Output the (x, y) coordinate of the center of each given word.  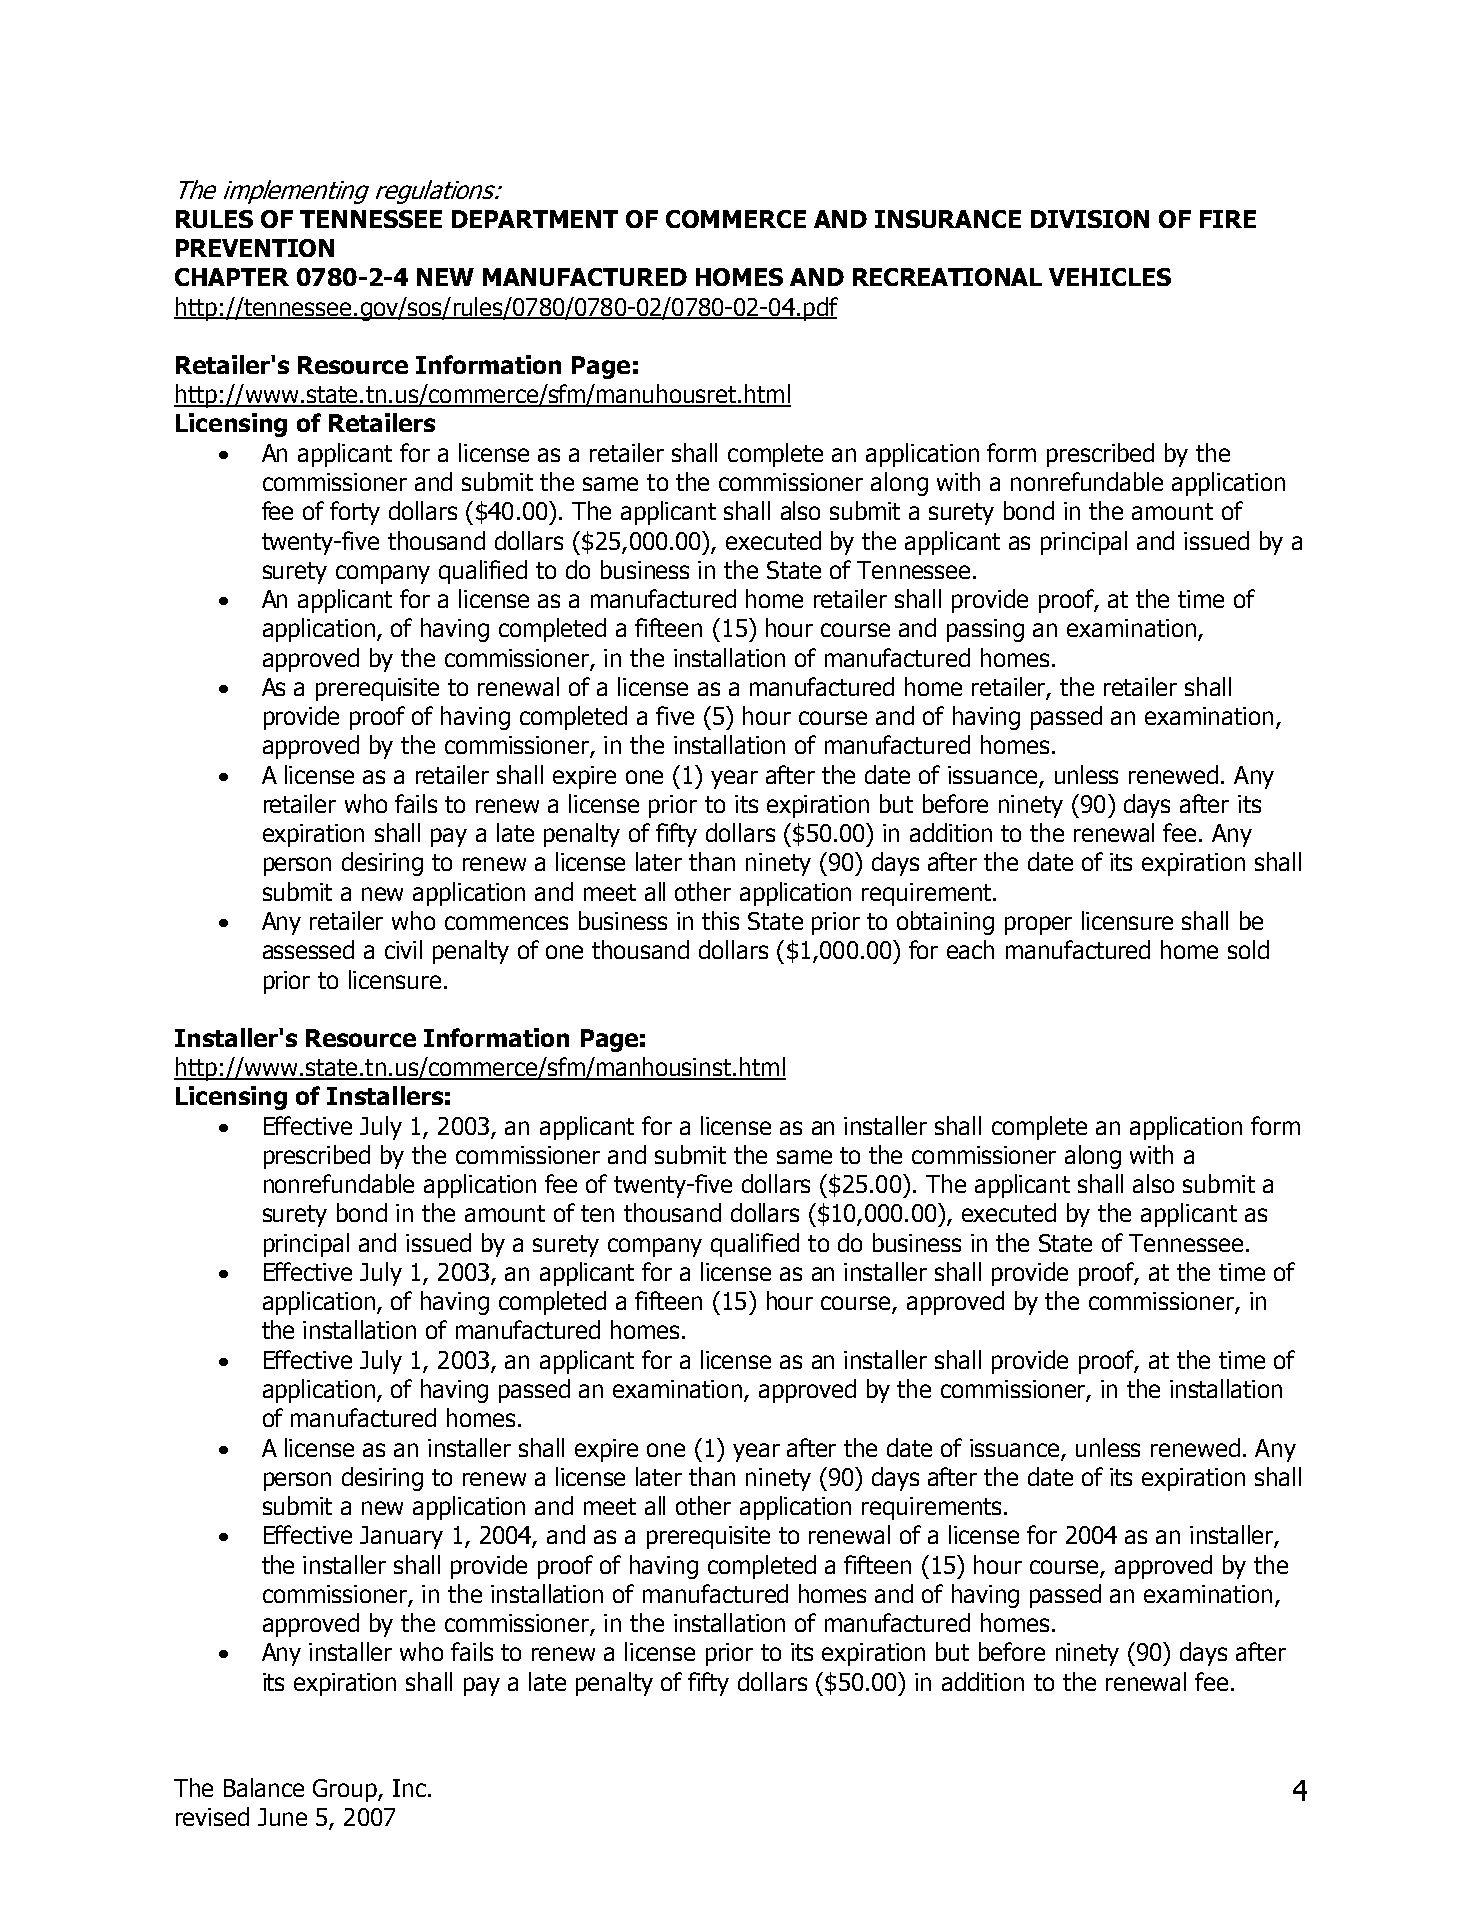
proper (1038, 925)
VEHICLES (1110, 277)
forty (355, 513)
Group (346, 1790)
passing (985, 630)
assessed (308, 949)
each (970, 949)
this (720, 920)
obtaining (945, 923)
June (282, 1817)
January (401, 1537)
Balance (264, 1787)
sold (1248, 949)
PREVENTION (255, 248)
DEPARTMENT (535, 219)
